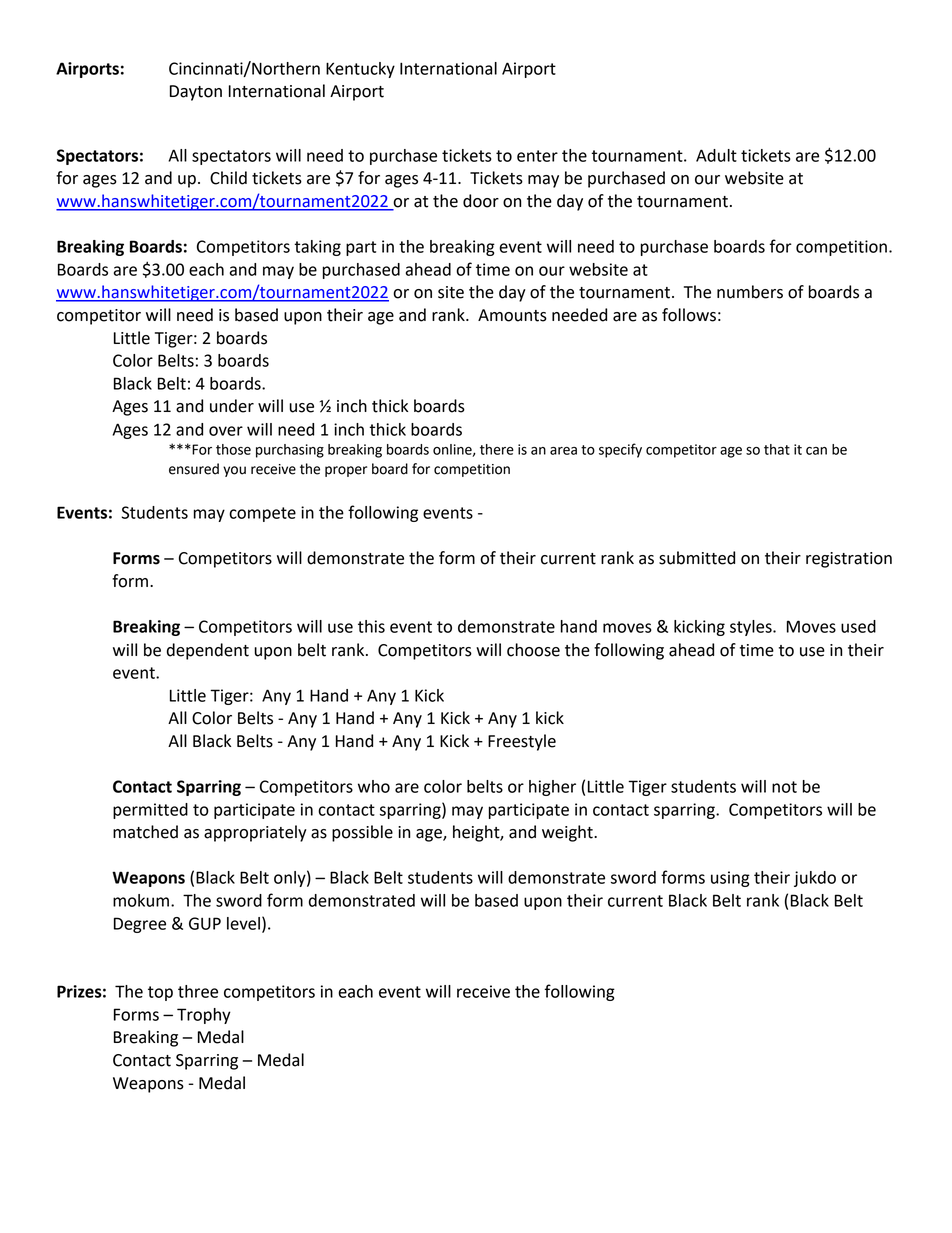 This screenshot has width=952, height=1233. I want to click on choose, so click(533, 650).
